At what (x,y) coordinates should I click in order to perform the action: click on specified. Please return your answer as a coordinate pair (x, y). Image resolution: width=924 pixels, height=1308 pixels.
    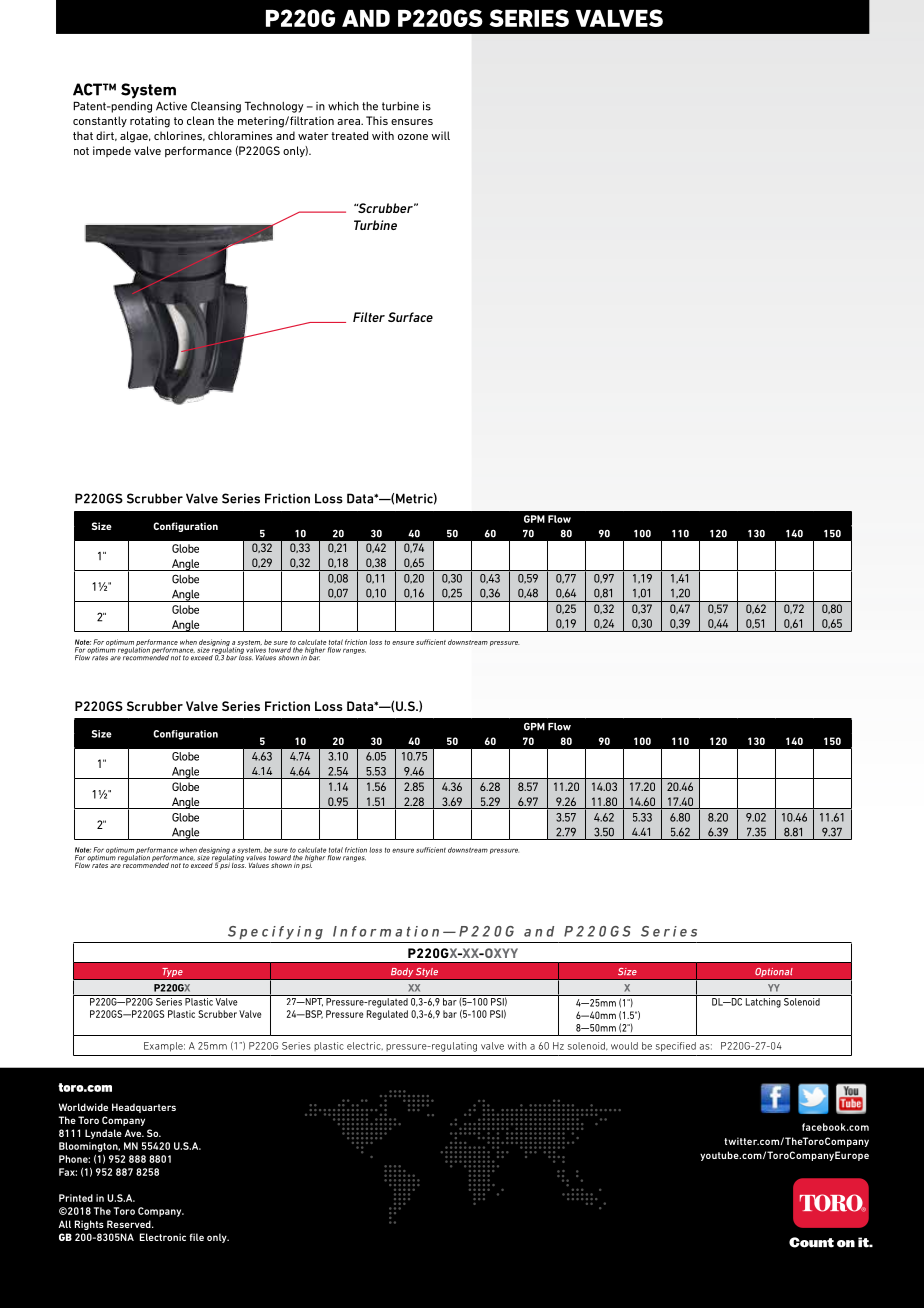
    Looking at the image, I should click on (676, 1047).
